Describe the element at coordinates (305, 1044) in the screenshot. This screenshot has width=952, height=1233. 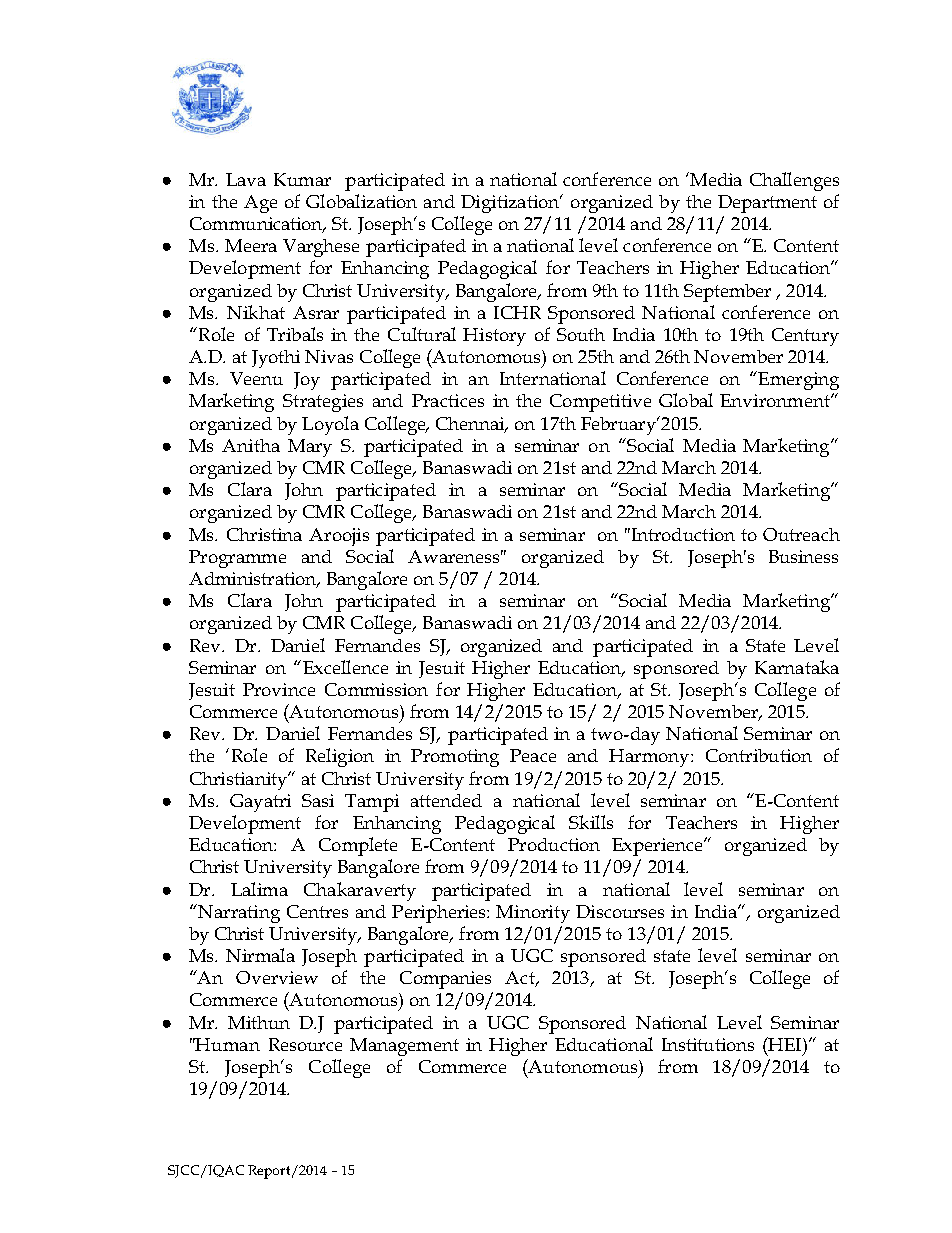
I see `Resource` at that location.
